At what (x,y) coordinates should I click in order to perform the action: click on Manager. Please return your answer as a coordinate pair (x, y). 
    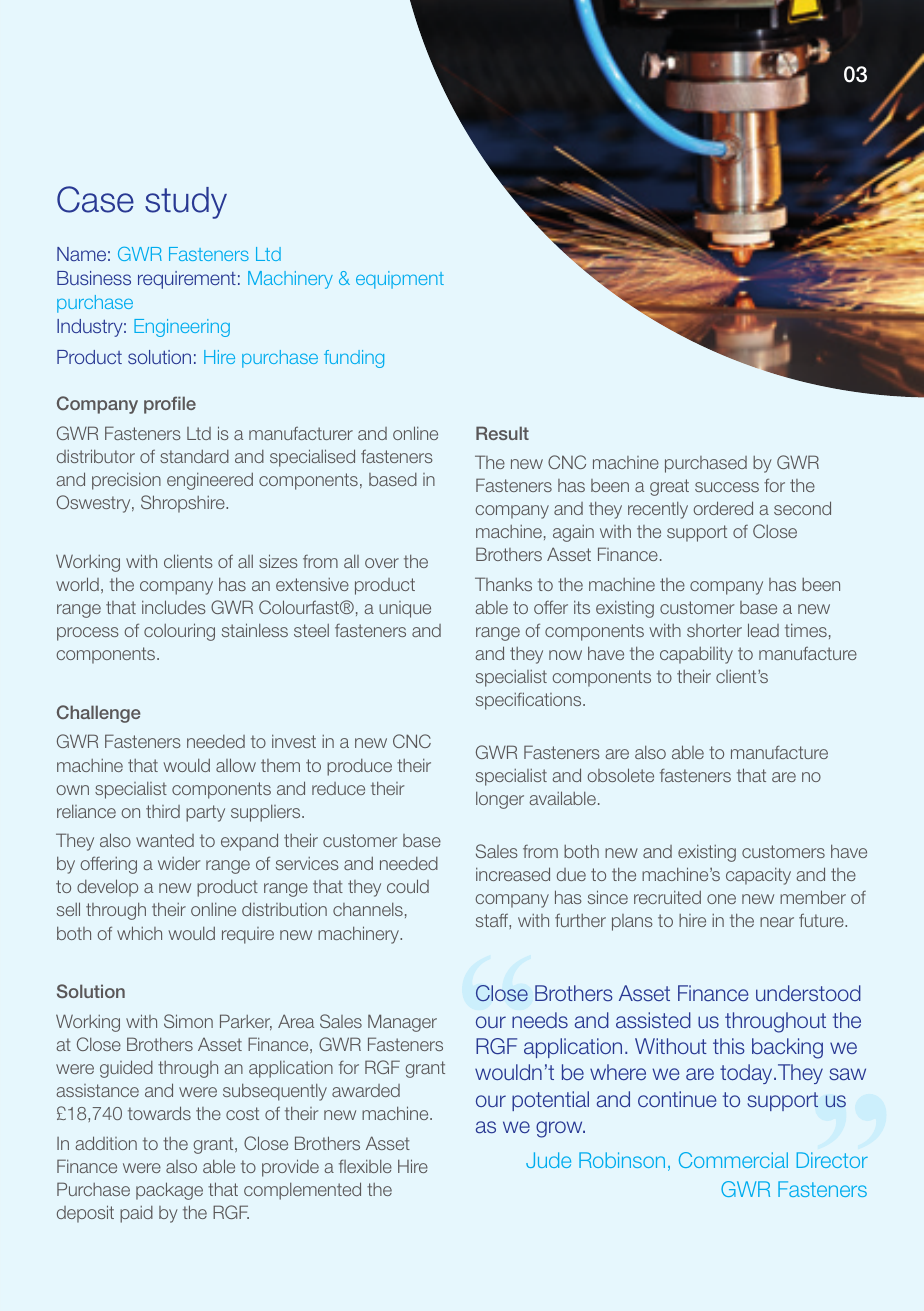
    Looking at the image, I should click on (402, 1023).
